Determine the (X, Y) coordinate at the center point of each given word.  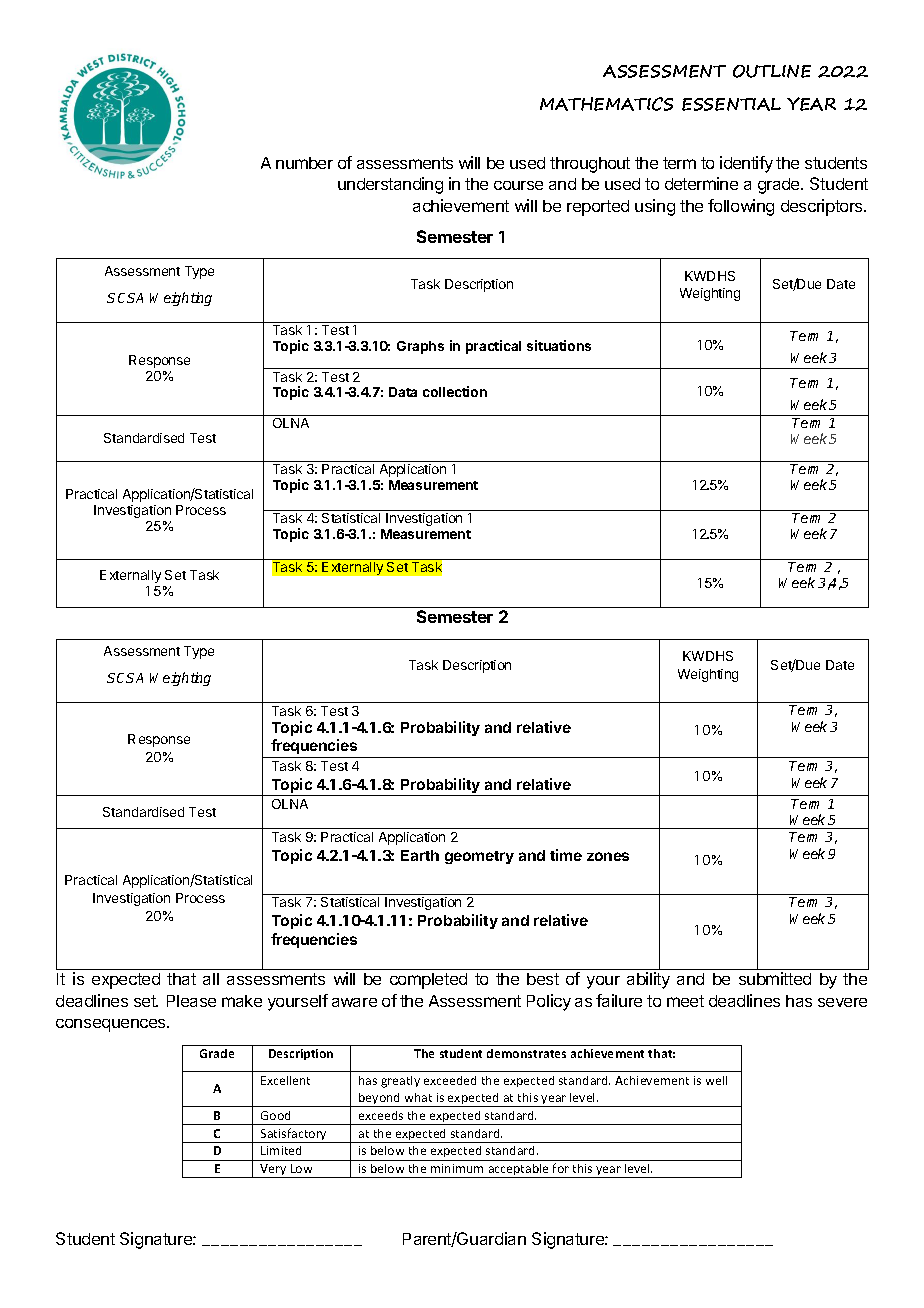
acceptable (519, 1171)
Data (403, 392)
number (304, 163)
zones (608, 856)
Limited (281, 1150)
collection (455, 391)
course (518, 185)
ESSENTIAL (731, 104)
